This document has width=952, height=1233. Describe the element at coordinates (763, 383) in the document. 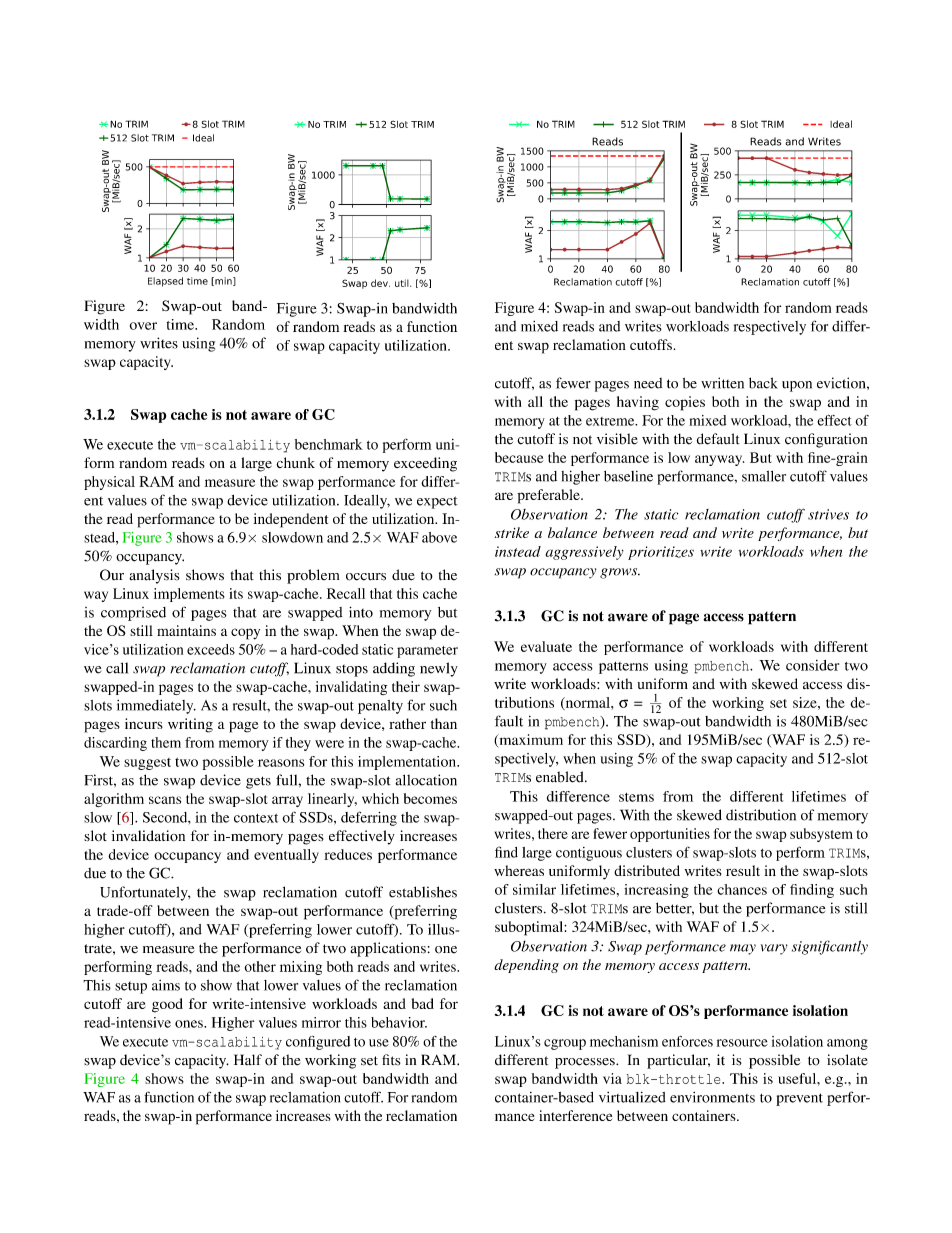

I see `back` at that location.
